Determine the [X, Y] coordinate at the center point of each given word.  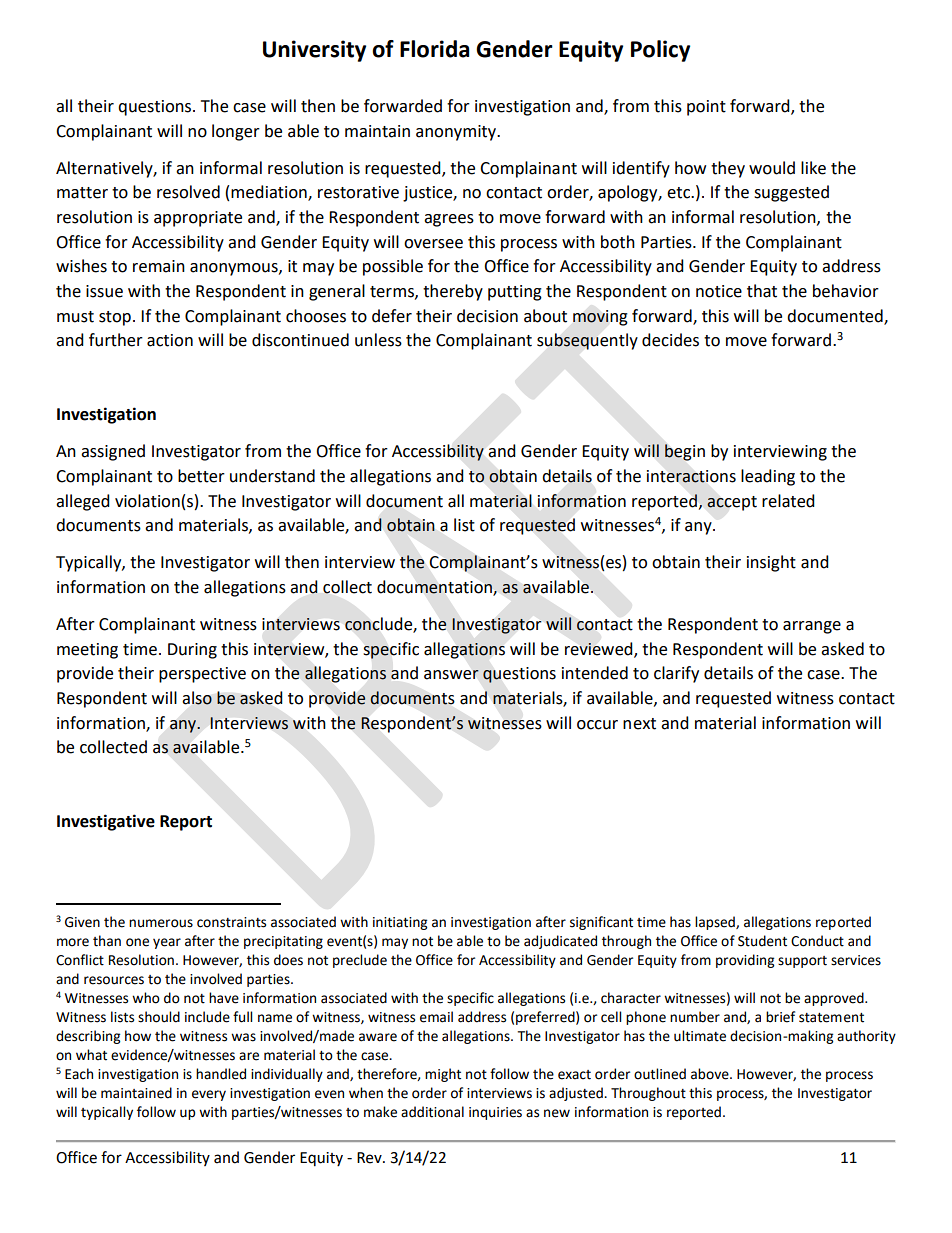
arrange [812, 627]
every [209, 1095]
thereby [453, 292]
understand [272, 476]
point [706, 108]
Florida [434, 49]
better [201, 476]
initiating [400, 923]
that [762, 291]
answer [451, 675]
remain [159, 266]
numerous [161, 923]
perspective [202, 675]
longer [236, 132]
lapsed [716, 923]
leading [768, 477]
